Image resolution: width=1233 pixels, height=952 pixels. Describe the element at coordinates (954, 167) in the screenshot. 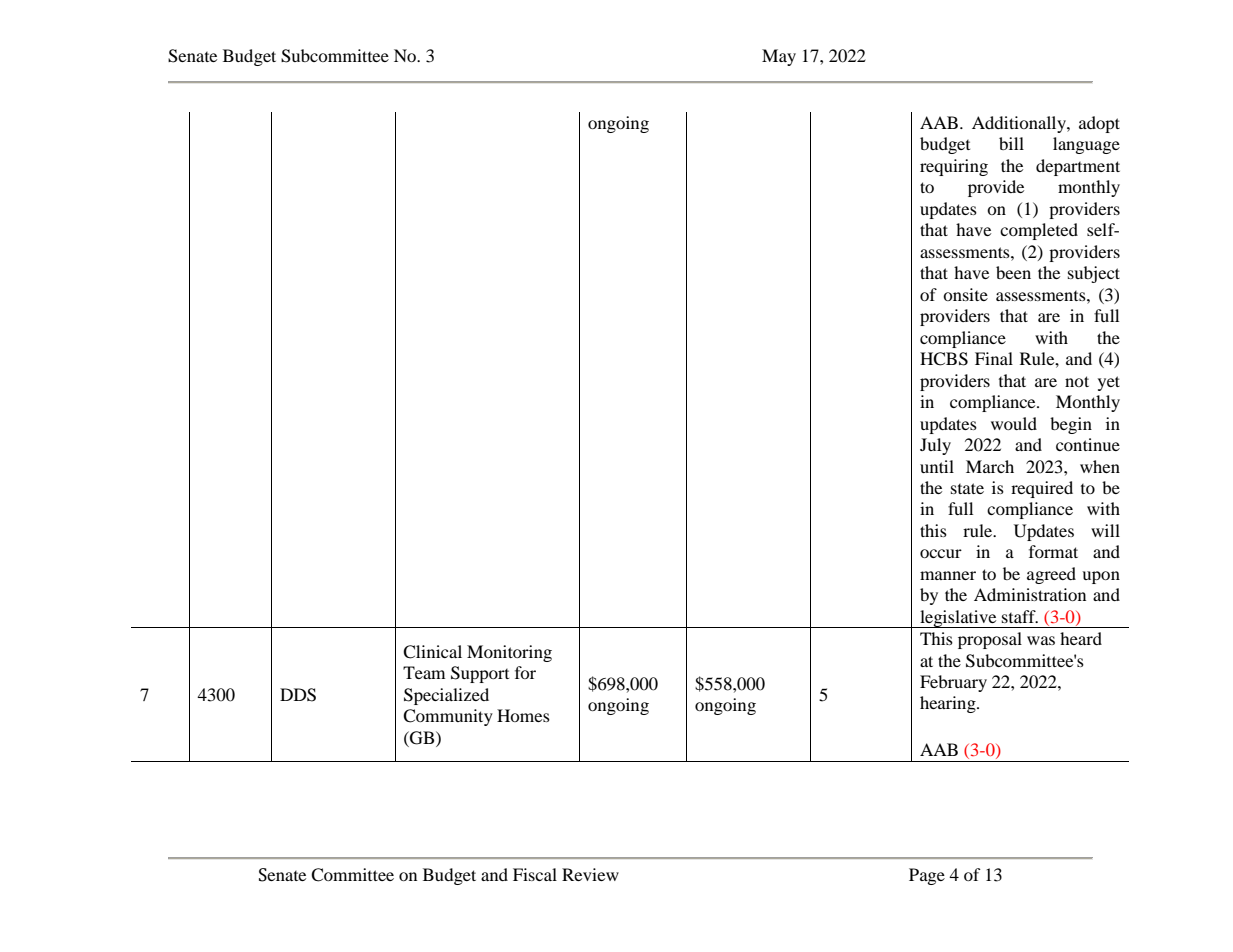

I see `requiring` at that location.
